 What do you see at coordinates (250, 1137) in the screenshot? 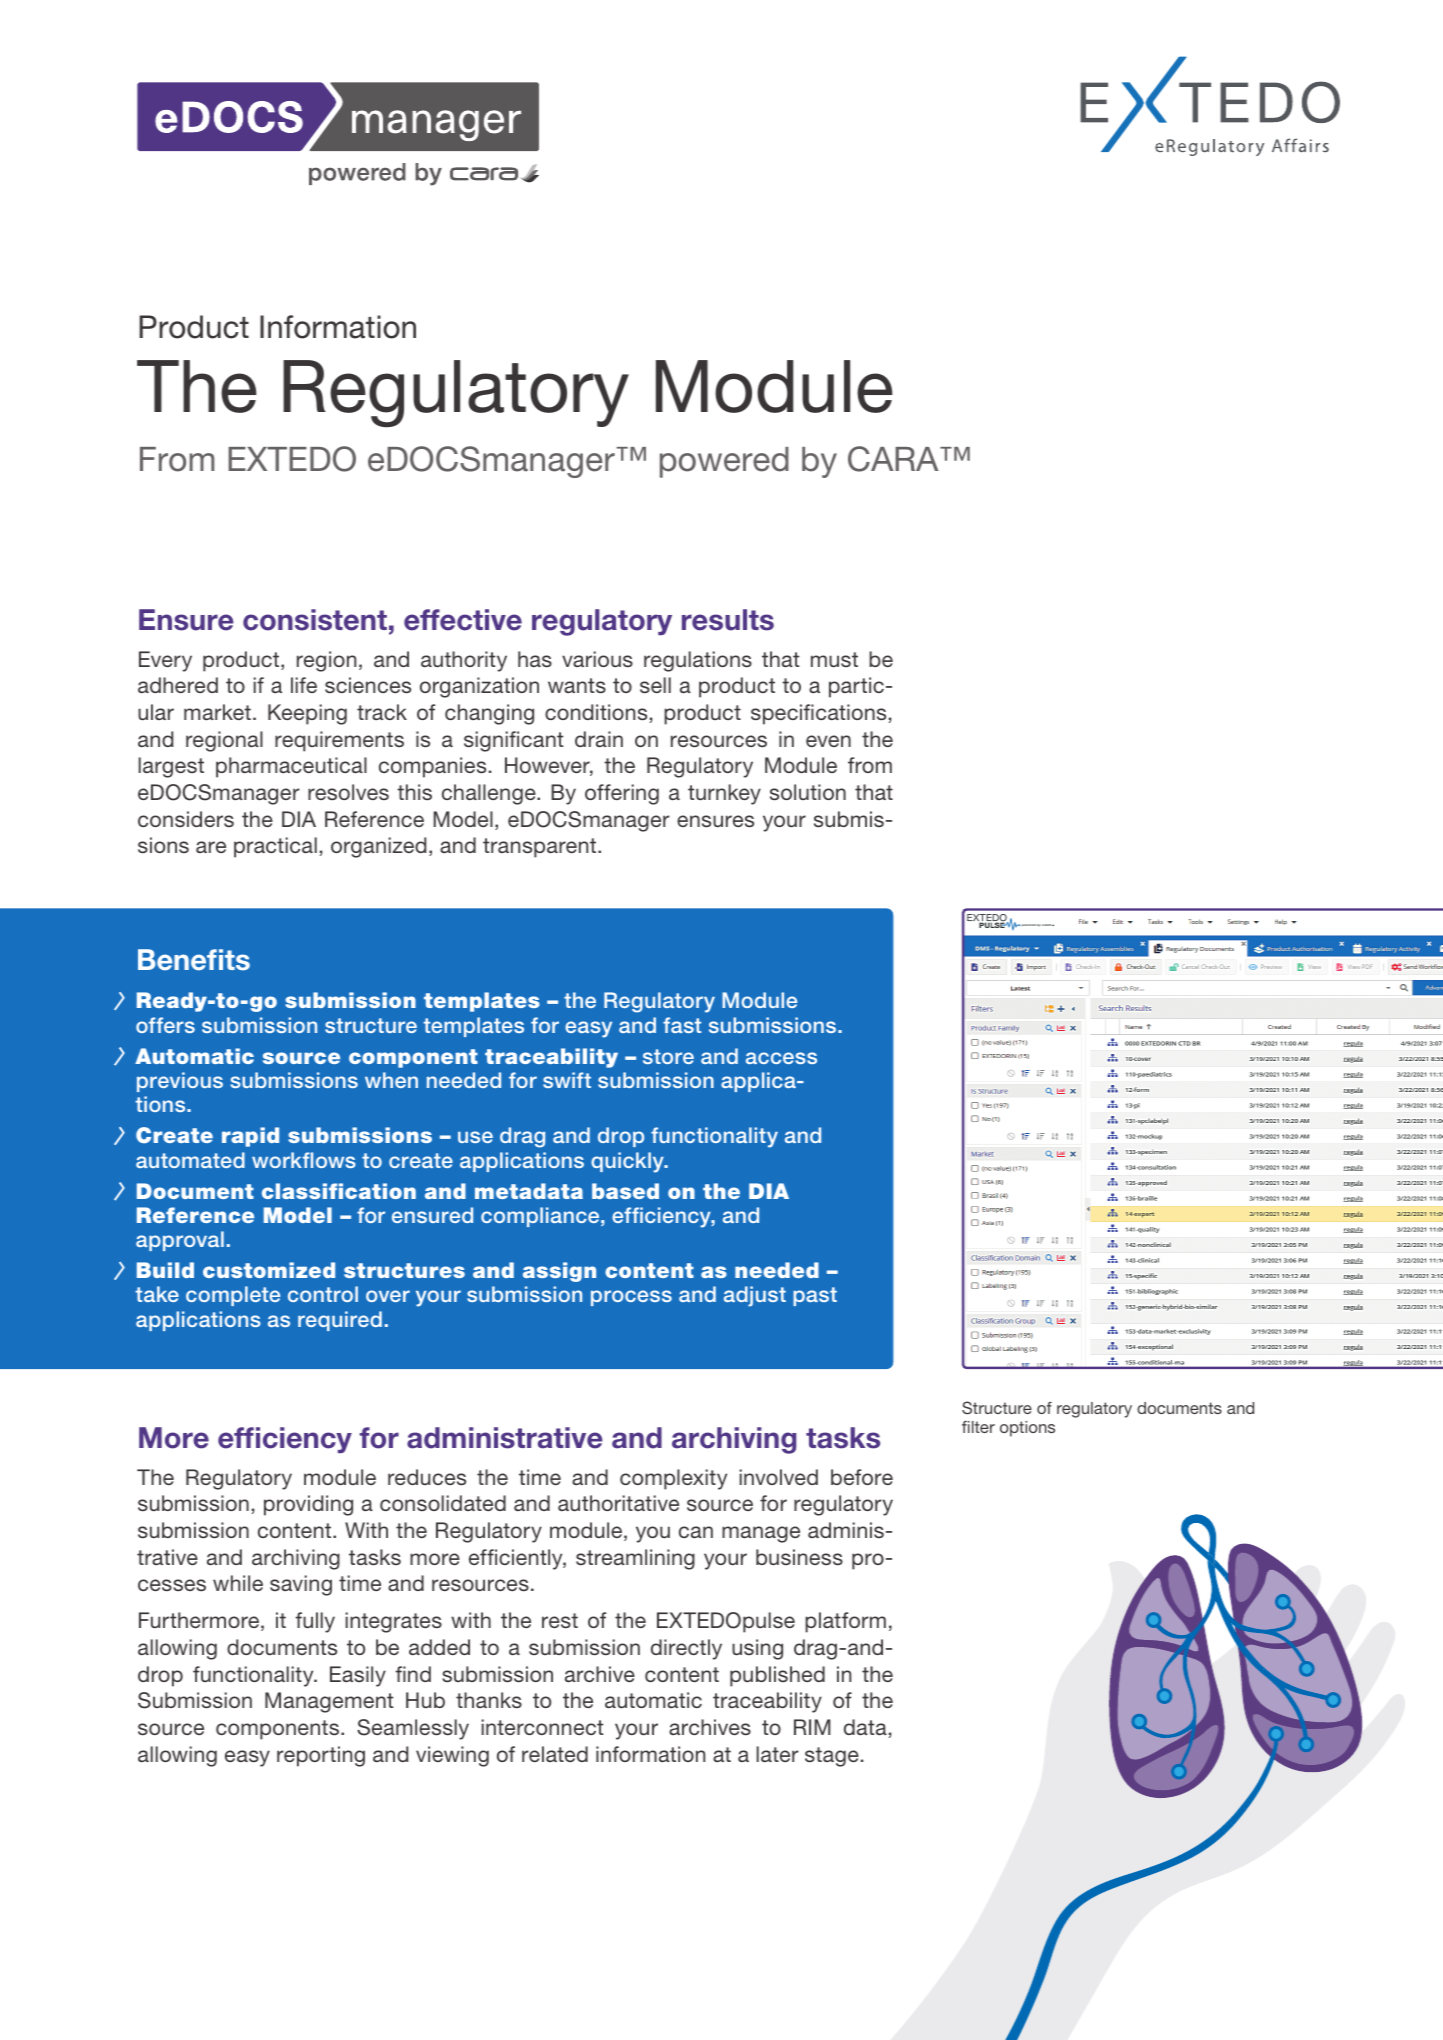
I see `rapid` at bounding box center [250, 1137].
